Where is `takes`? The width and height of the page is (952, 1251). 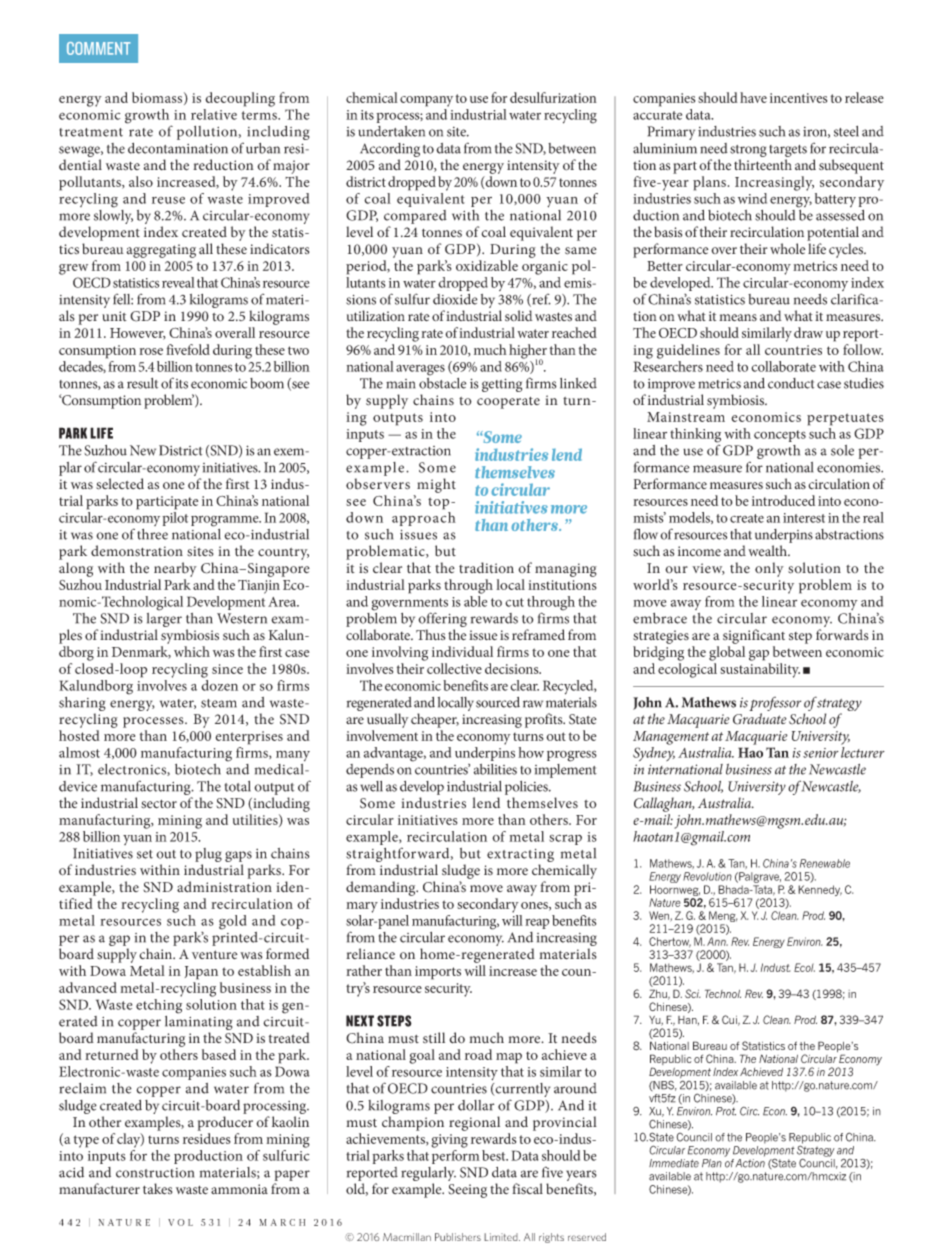
takes is located at coordinates (158, 1189).
